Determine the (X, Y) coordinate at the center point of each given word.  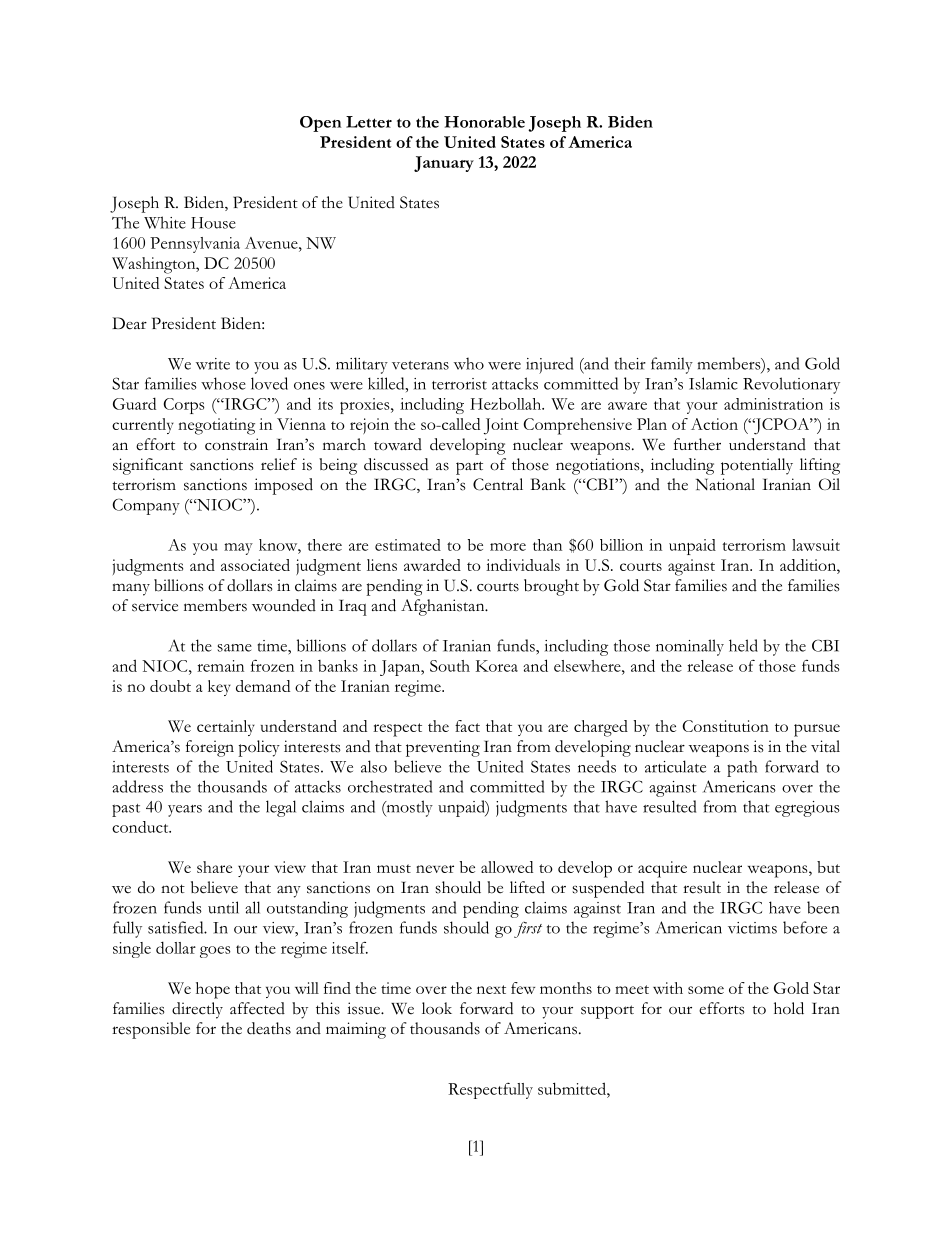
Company (146, 506)
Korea (497, 666)
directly (197, 1010)
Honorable (484, 122)
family (672, 365)
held (743, 645)
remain (220, 666)
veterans (420, 365)
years (185, 811)
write (213, 364)
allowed (507, 867)
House (213, 223)
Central (498, 484)
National (725, 484)
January (444, 164)
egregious (807, 809)
